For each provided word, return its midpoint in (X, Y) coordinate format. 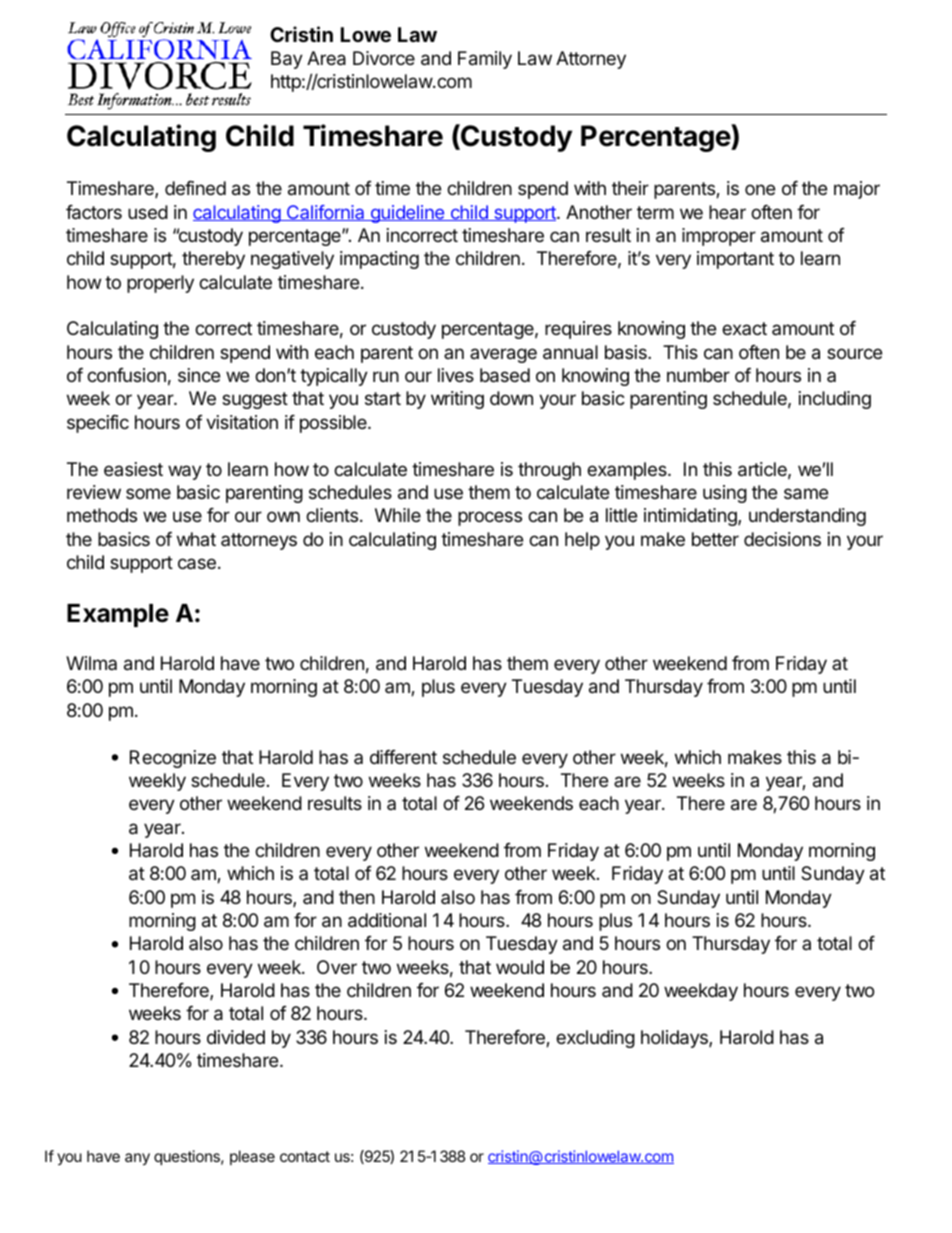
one (760, 189)
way (185, 472)
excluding (595, 1039)
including (835, 400)
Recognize (173, 759)
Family (485, 60)
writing (457, 400)
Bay (287, 60)
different (403, 757)
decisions (782, 539)
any (137, 1159)
